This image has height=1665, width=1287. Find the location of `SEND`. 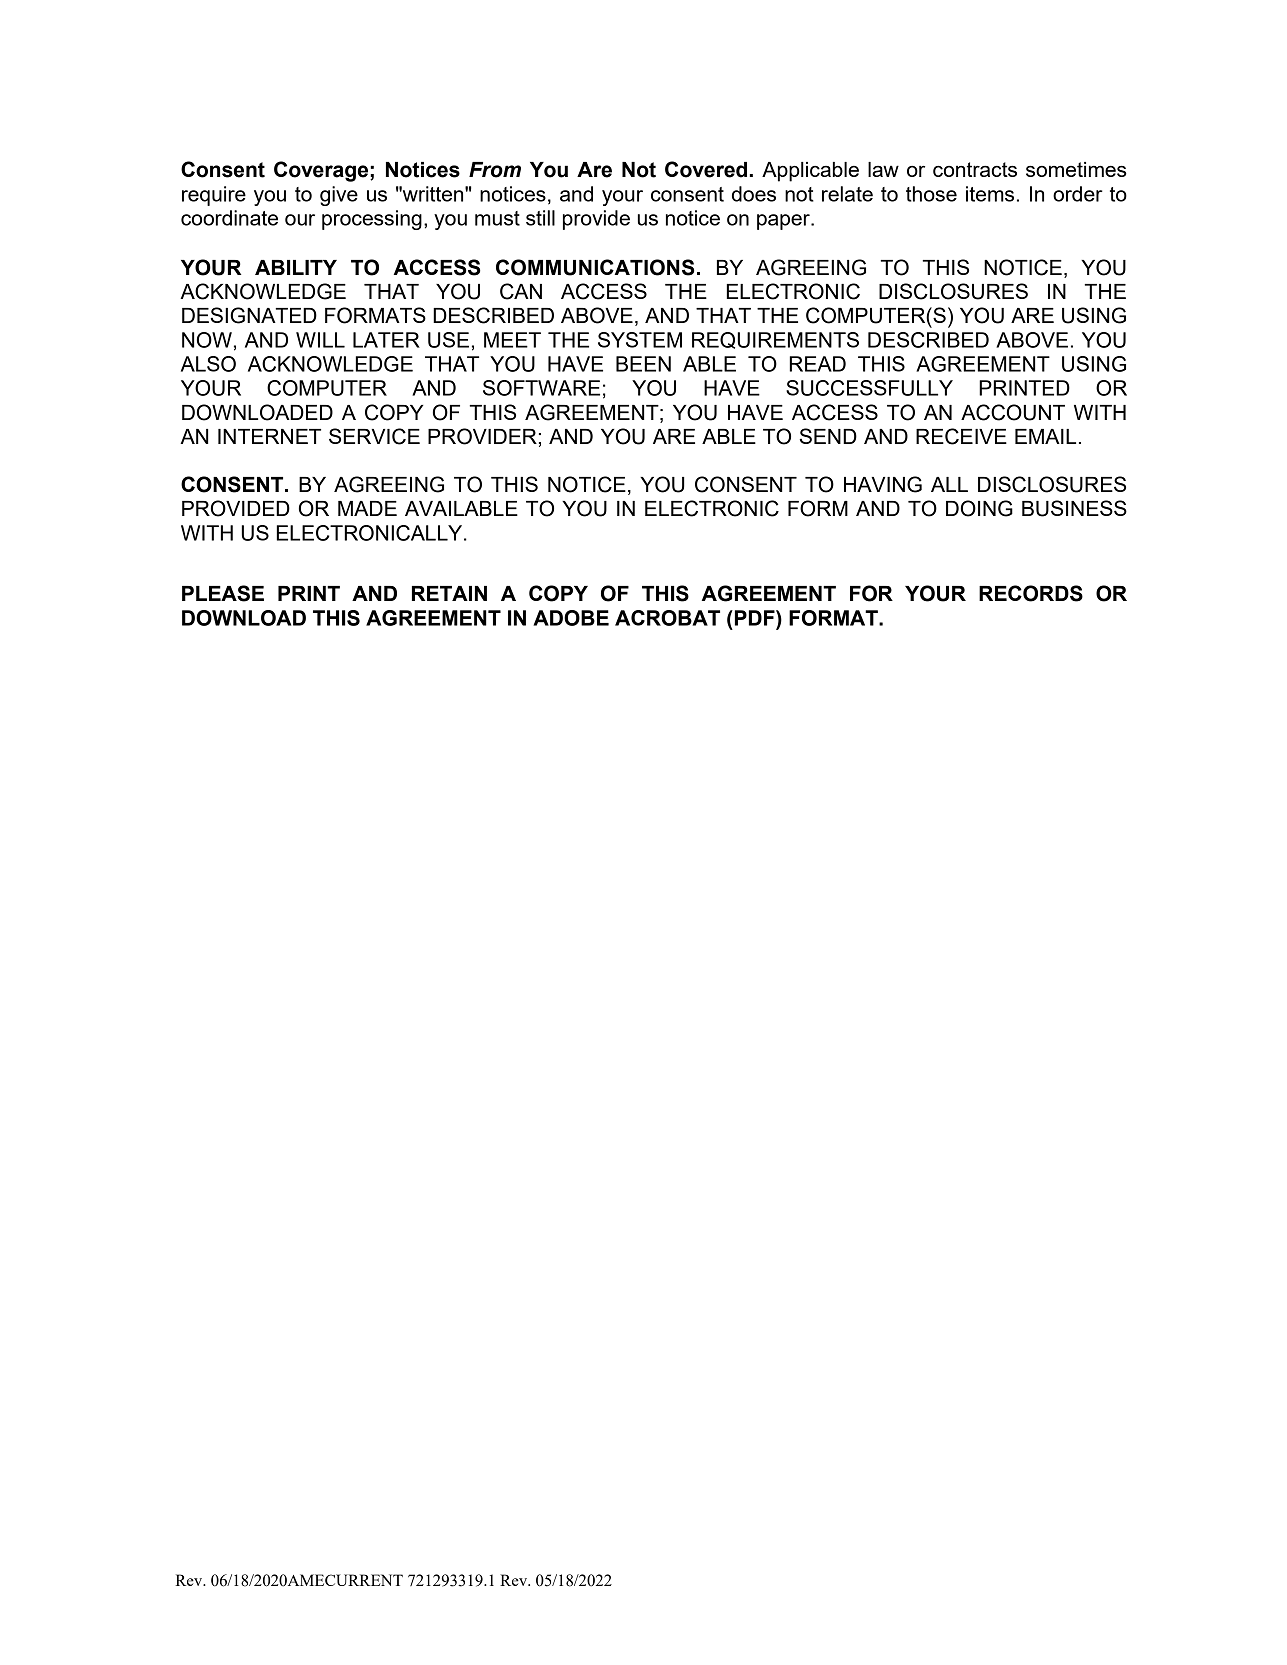

SEND is located at coordinates (828, 436).
